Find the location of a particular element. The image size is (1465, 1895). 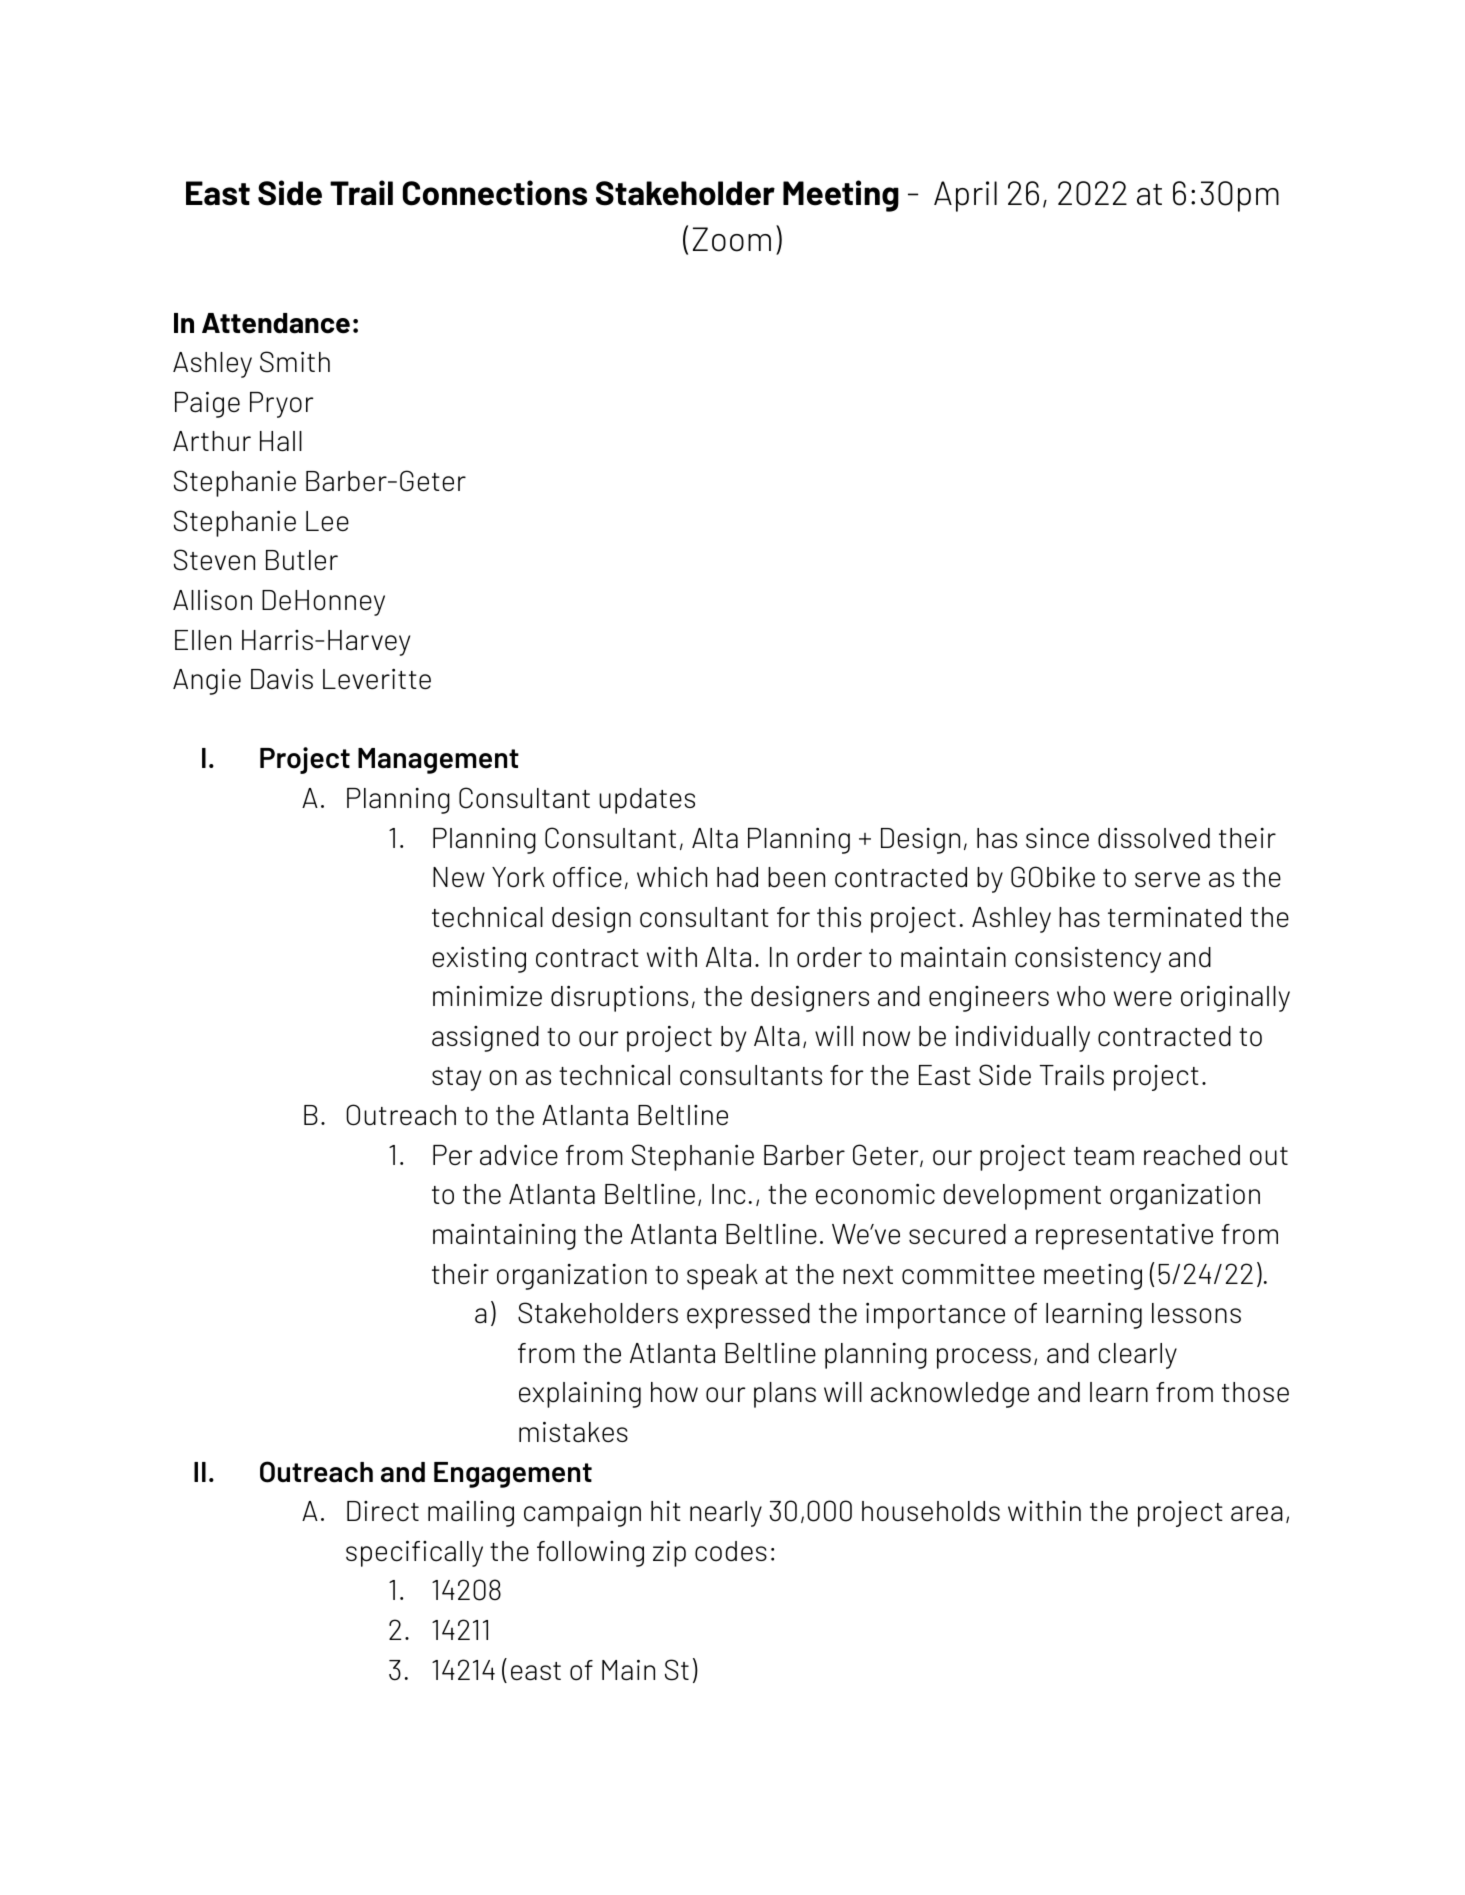

serve is located at coordinates (1167, 880).
